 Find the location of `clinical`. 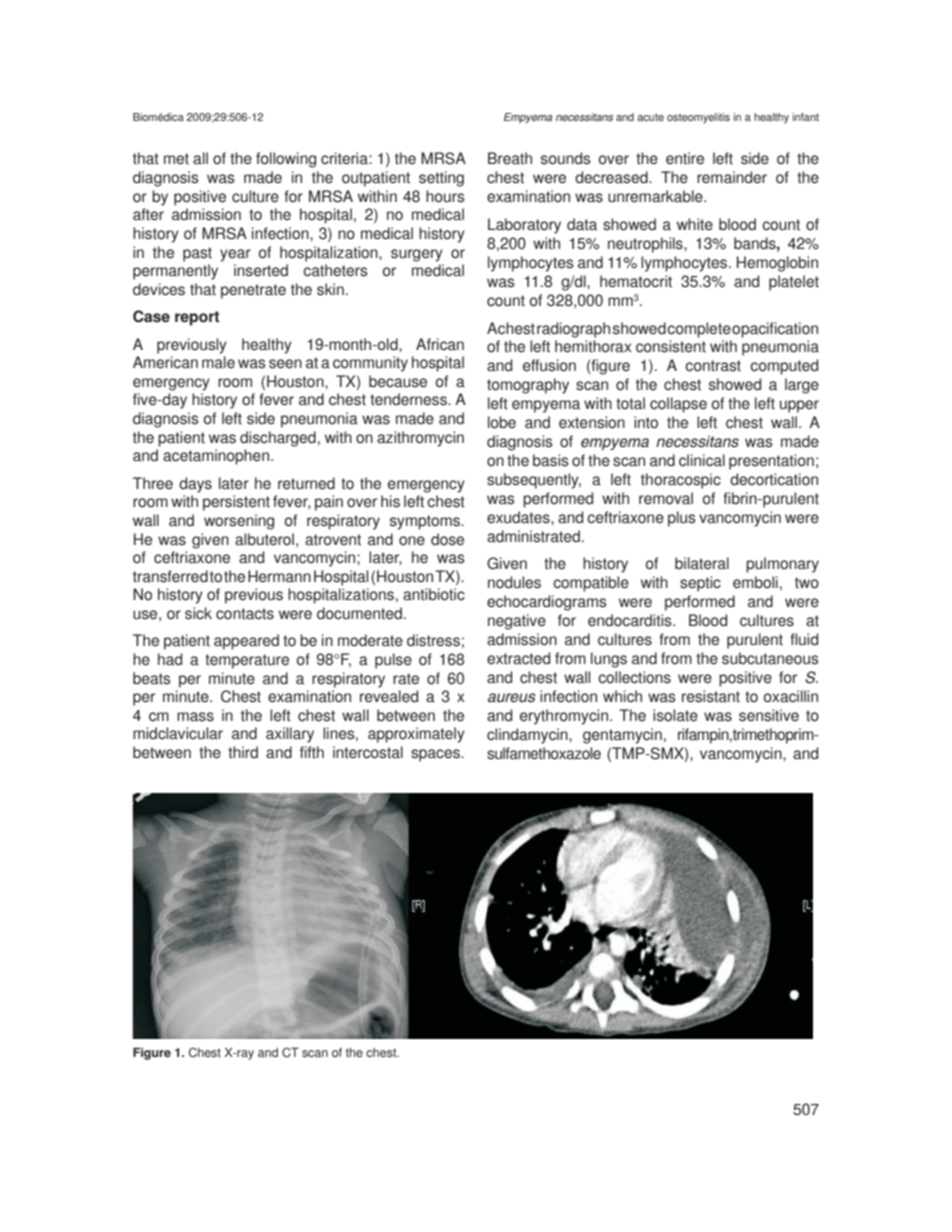

clinical is located at coordinates (702, 460).
